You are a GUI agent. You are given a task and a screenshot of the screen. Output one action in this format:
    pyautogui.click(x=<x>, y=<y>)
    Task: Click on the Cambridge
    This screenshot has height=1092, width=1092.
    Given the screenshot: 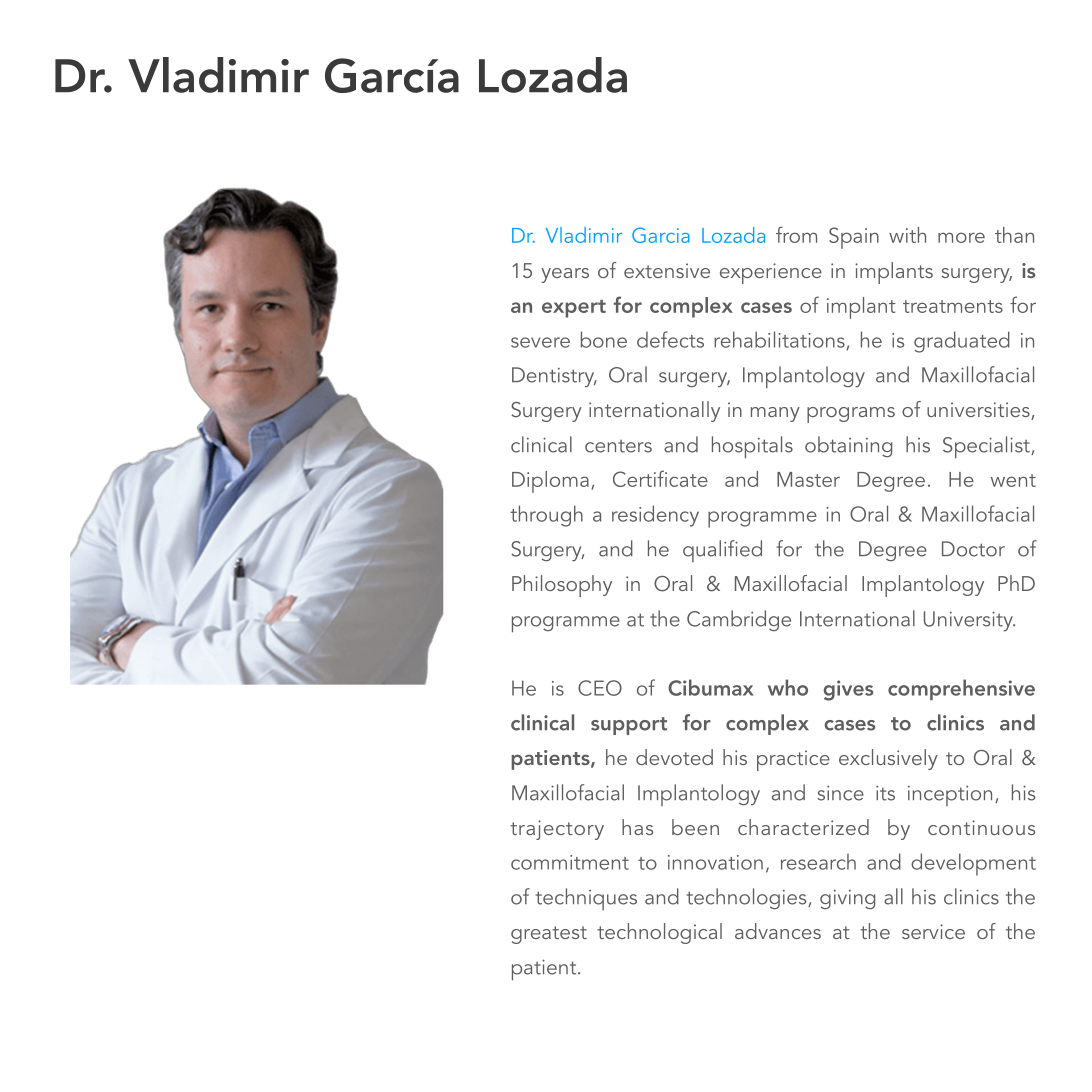 What is the action you would take?
    pyautogui.click(x=739, y=620)
